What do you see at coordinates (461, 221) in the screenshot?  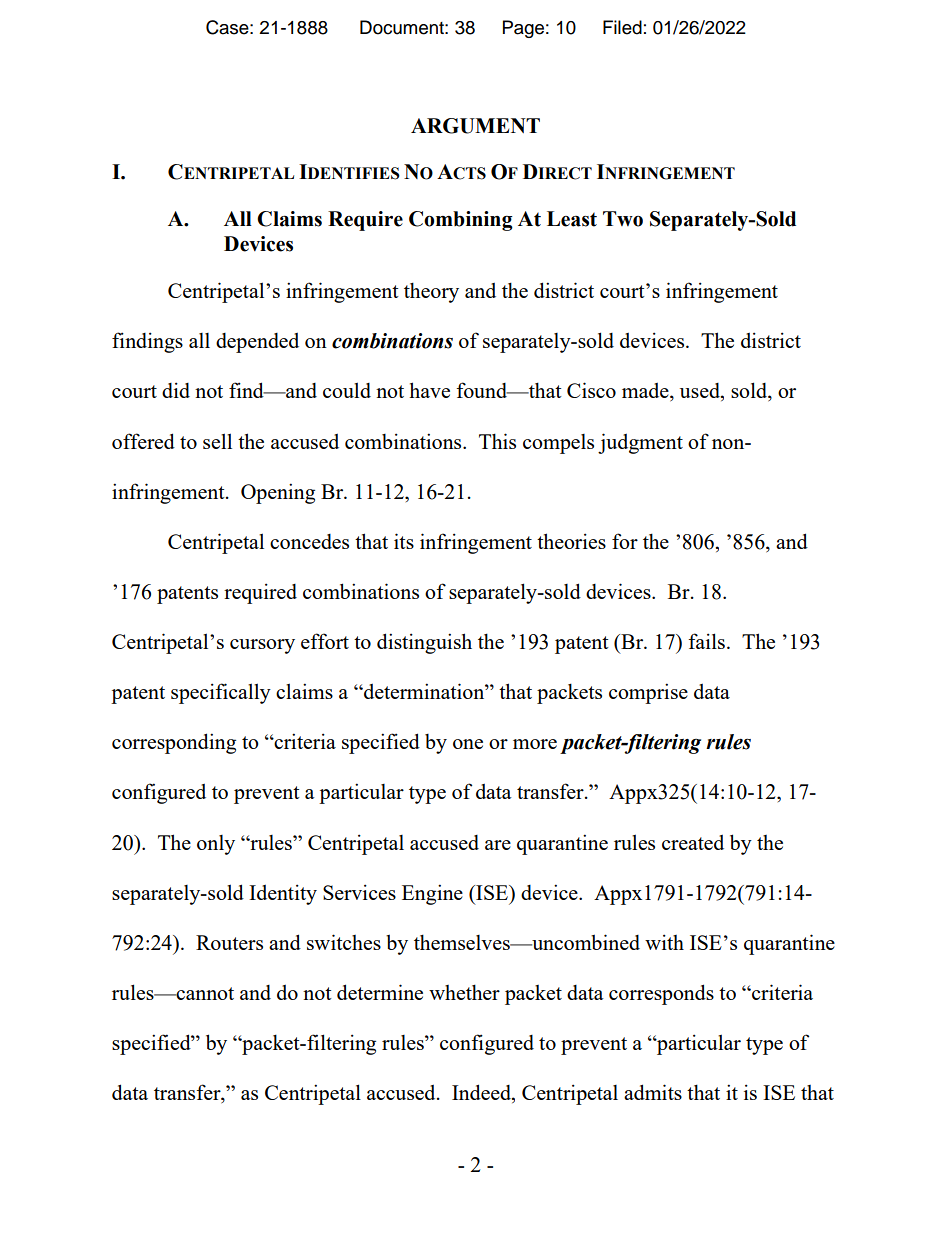 I see `Combining` at bounding box center [461, 221].
